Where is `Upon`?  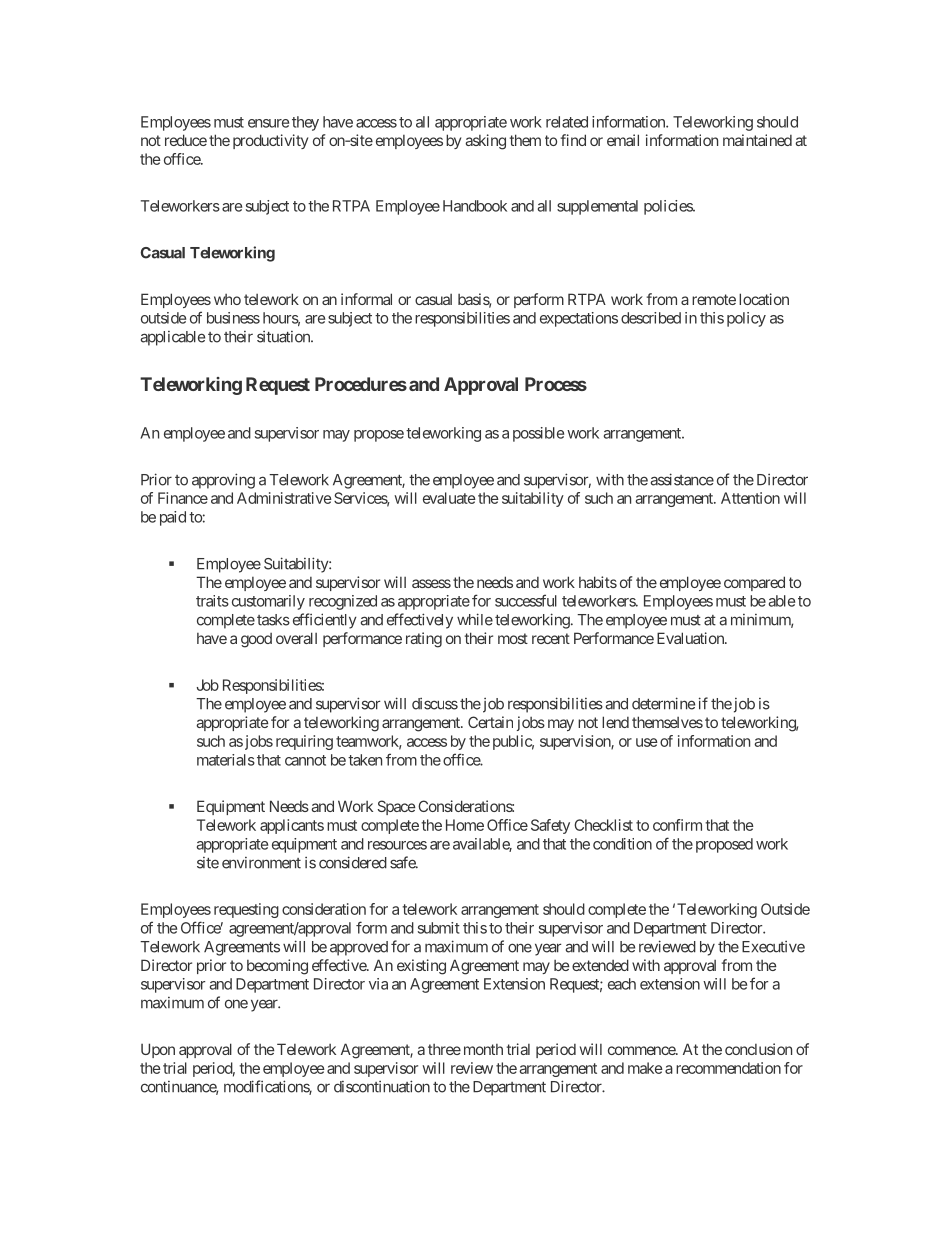
Upon is located at coordinates (158, 1050).
